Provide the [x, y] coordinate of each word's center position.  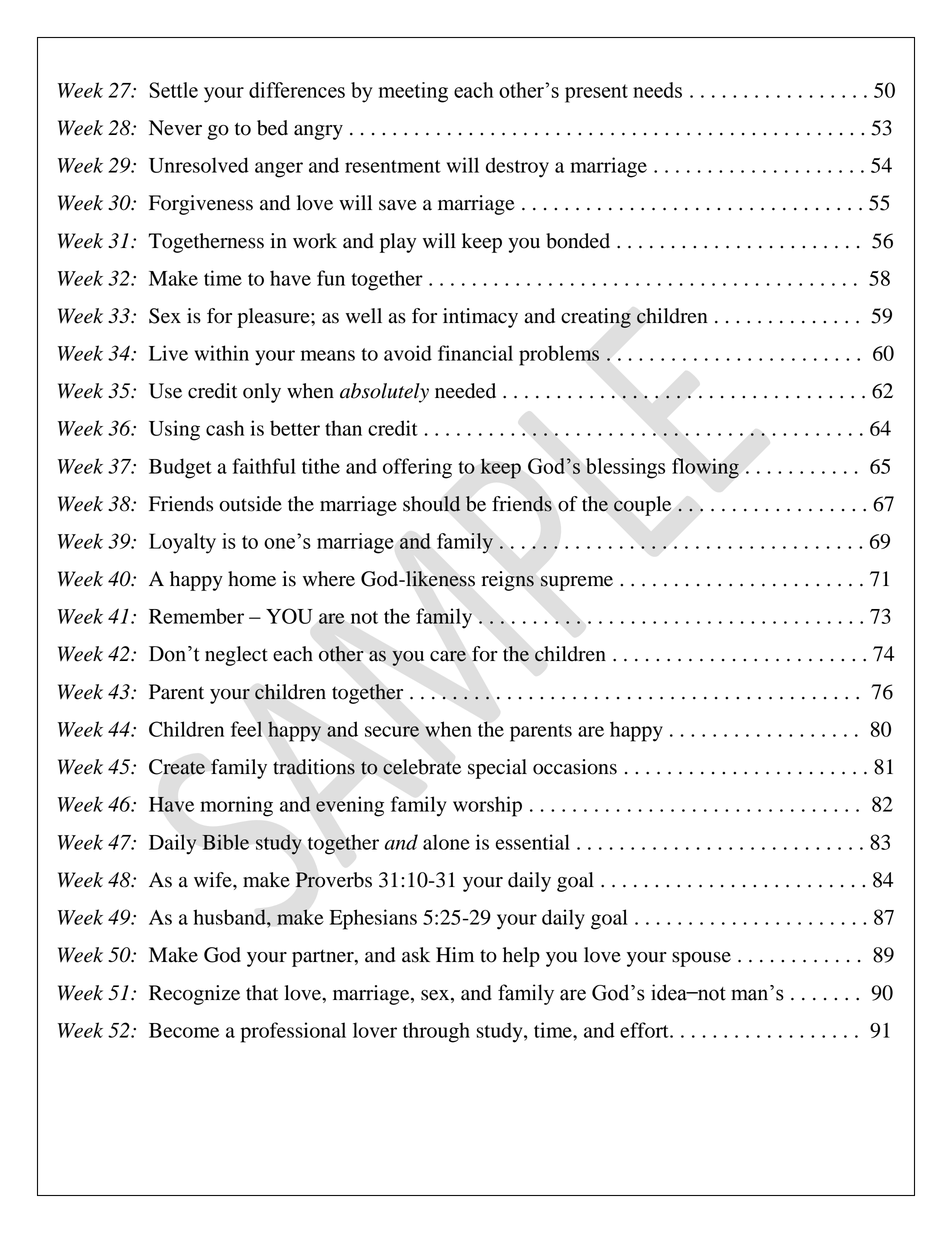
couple [642, 506]
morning [236, 806]
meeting [413, 92]
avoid [408, 353]
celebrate [422, 767]
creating [596, 318]
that [262, 993]
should [431, 504]
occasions [575, 767]
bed [272, 128]
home [252, 579]
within [221, 353]
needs [657, 90]
